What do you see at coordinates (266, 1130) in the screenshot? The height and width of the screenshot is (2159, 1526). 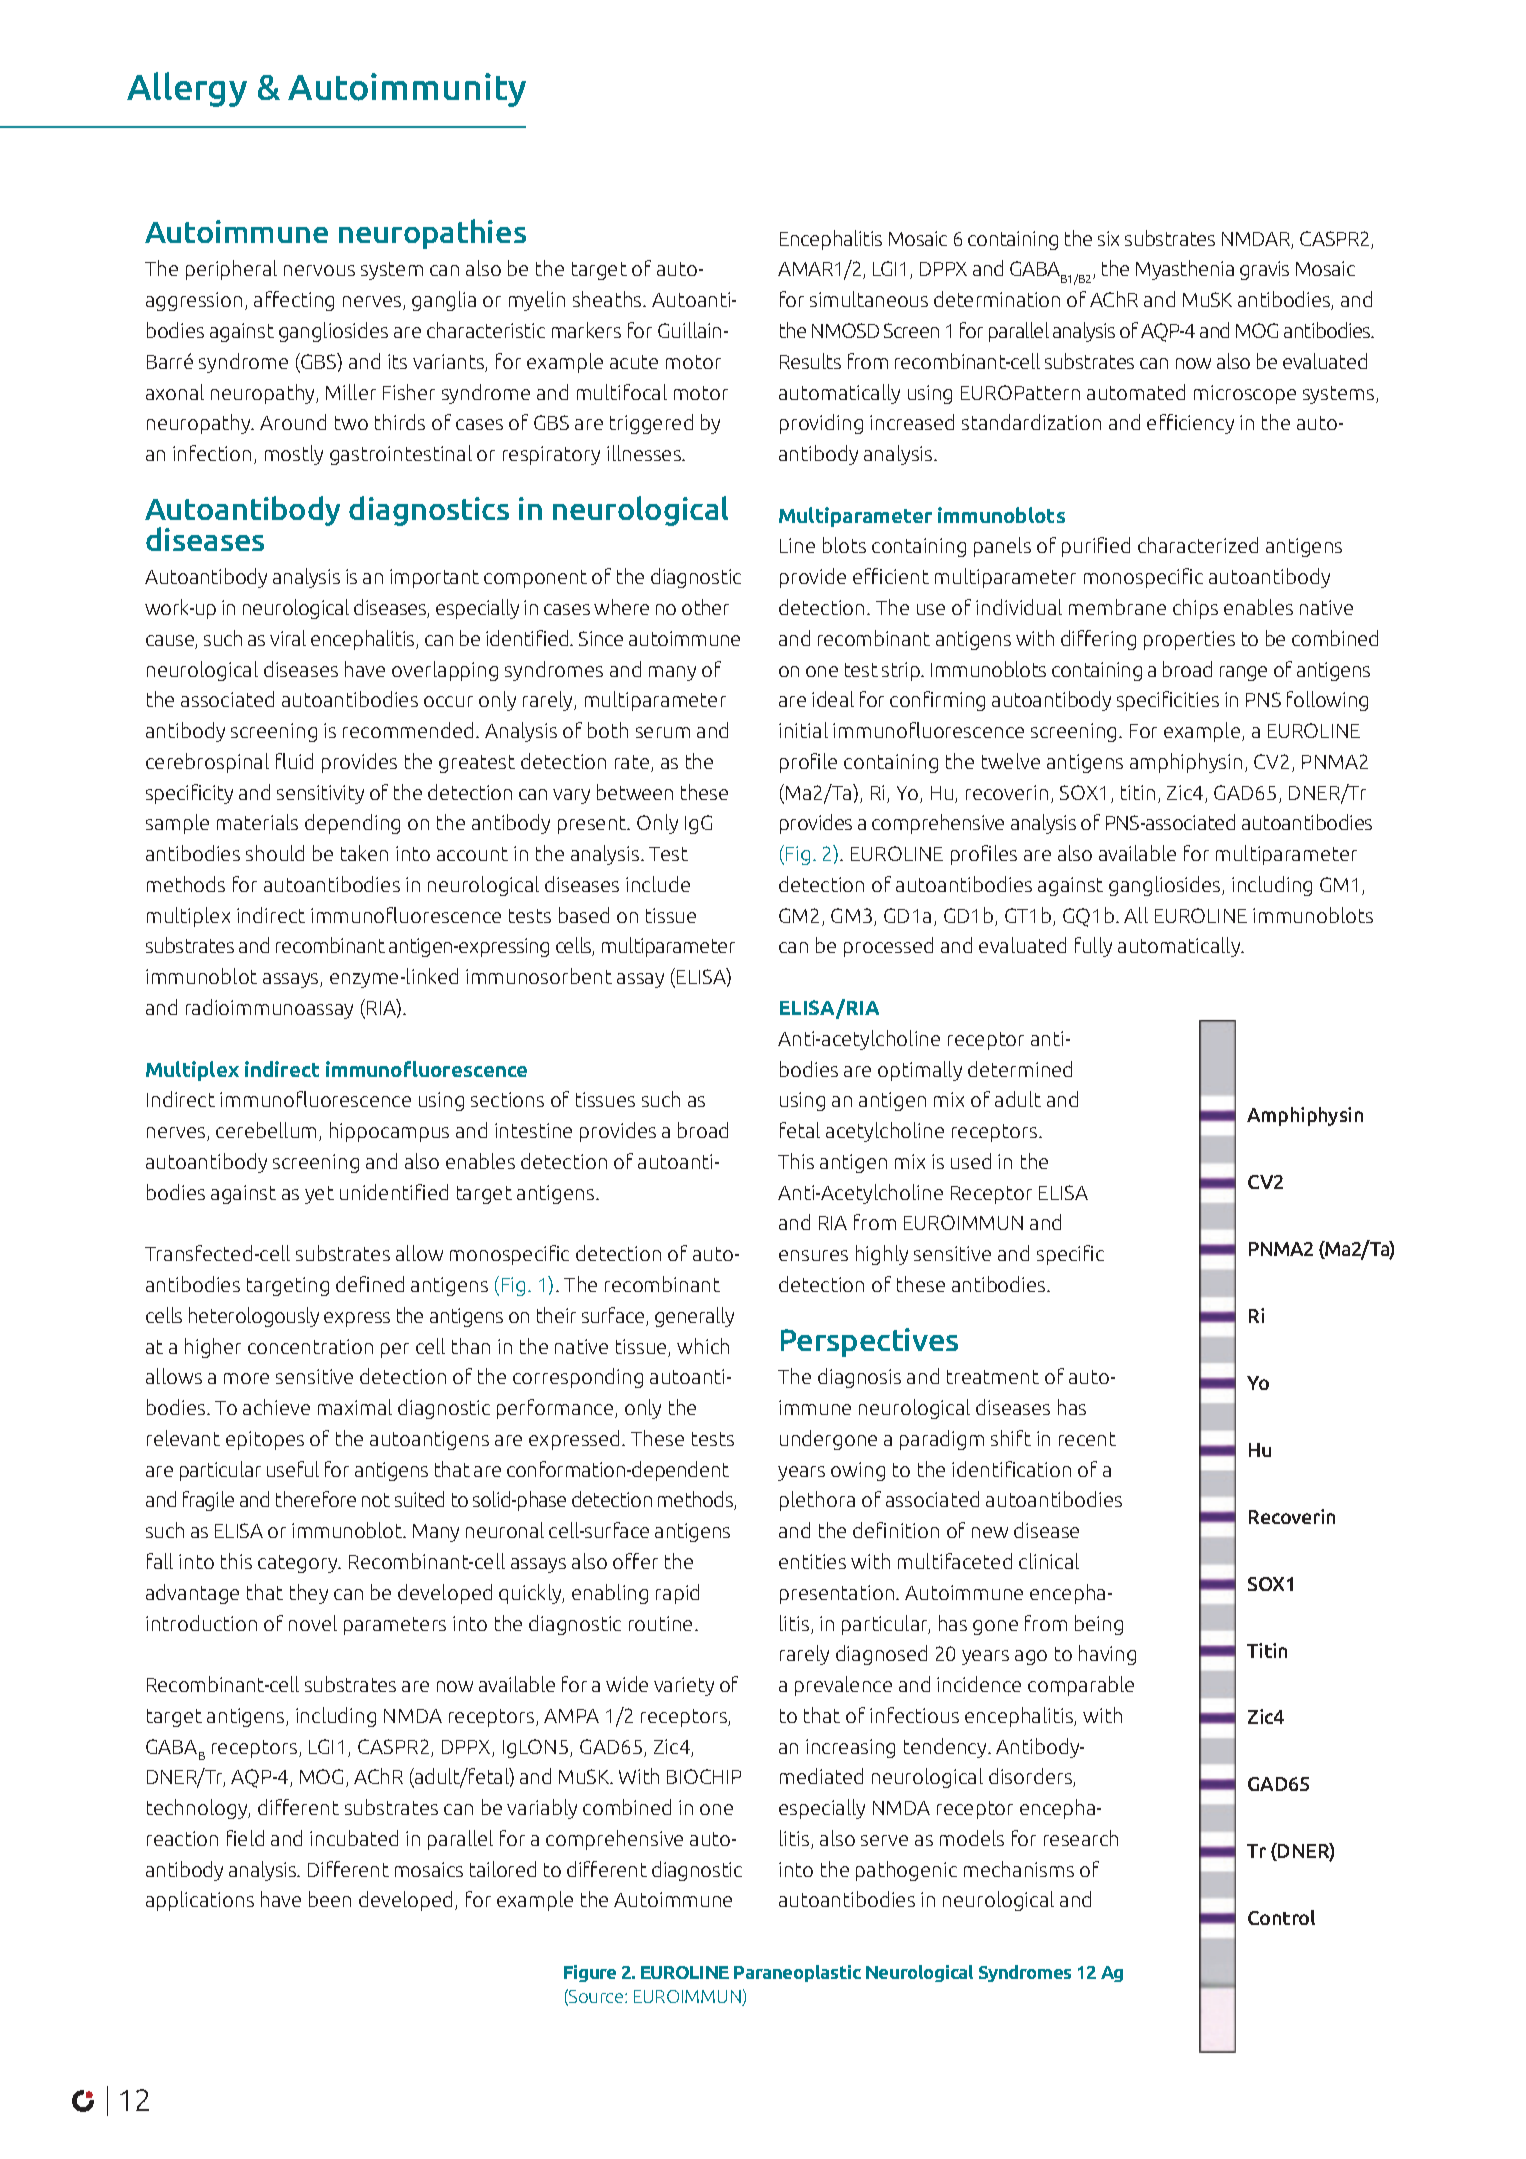 I see `cerebellum` at bounding box center [266, 1130].
